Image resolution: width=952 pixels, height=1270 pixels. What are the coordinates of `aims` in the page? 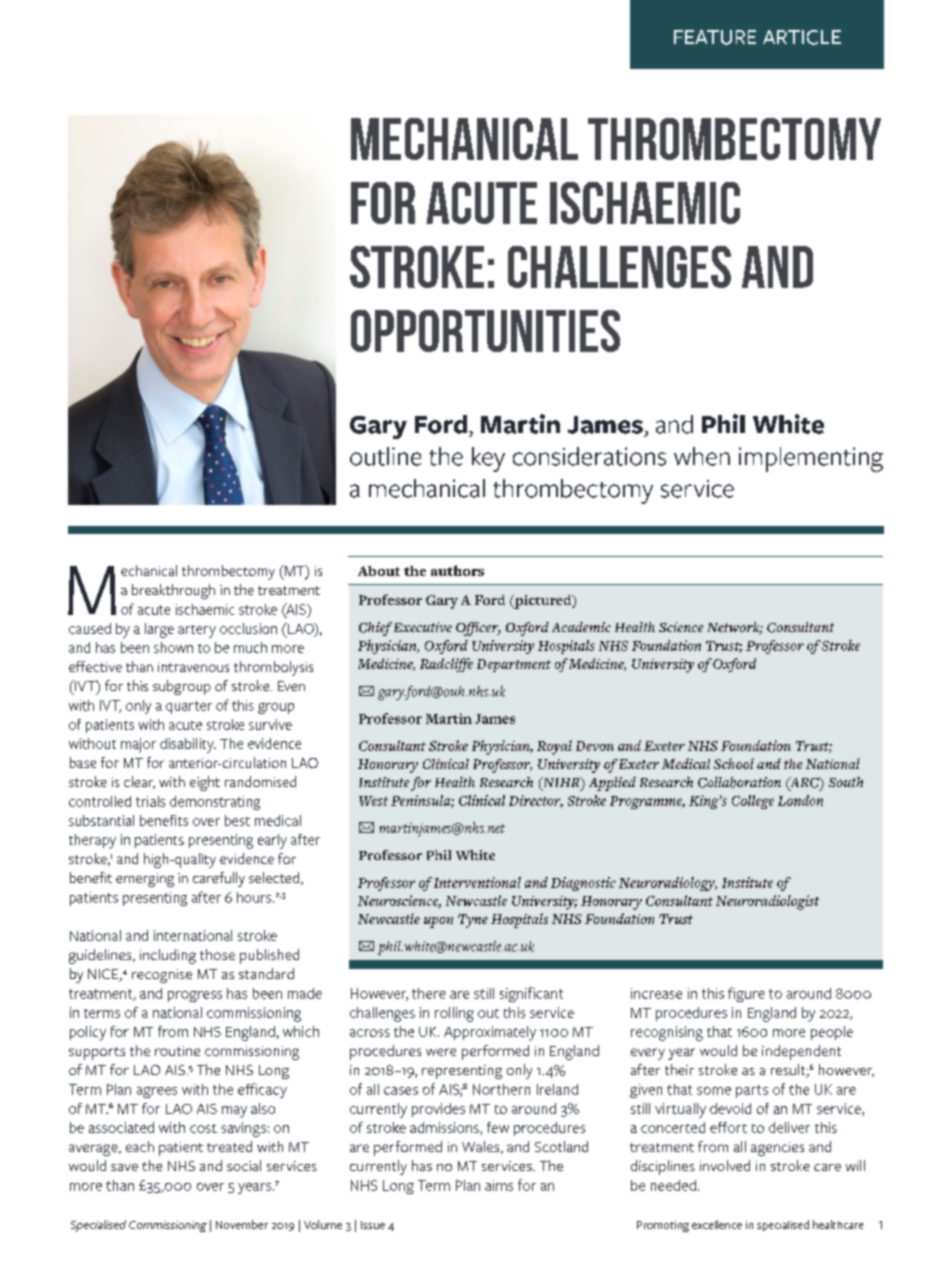 It's located at (499, 1185).
